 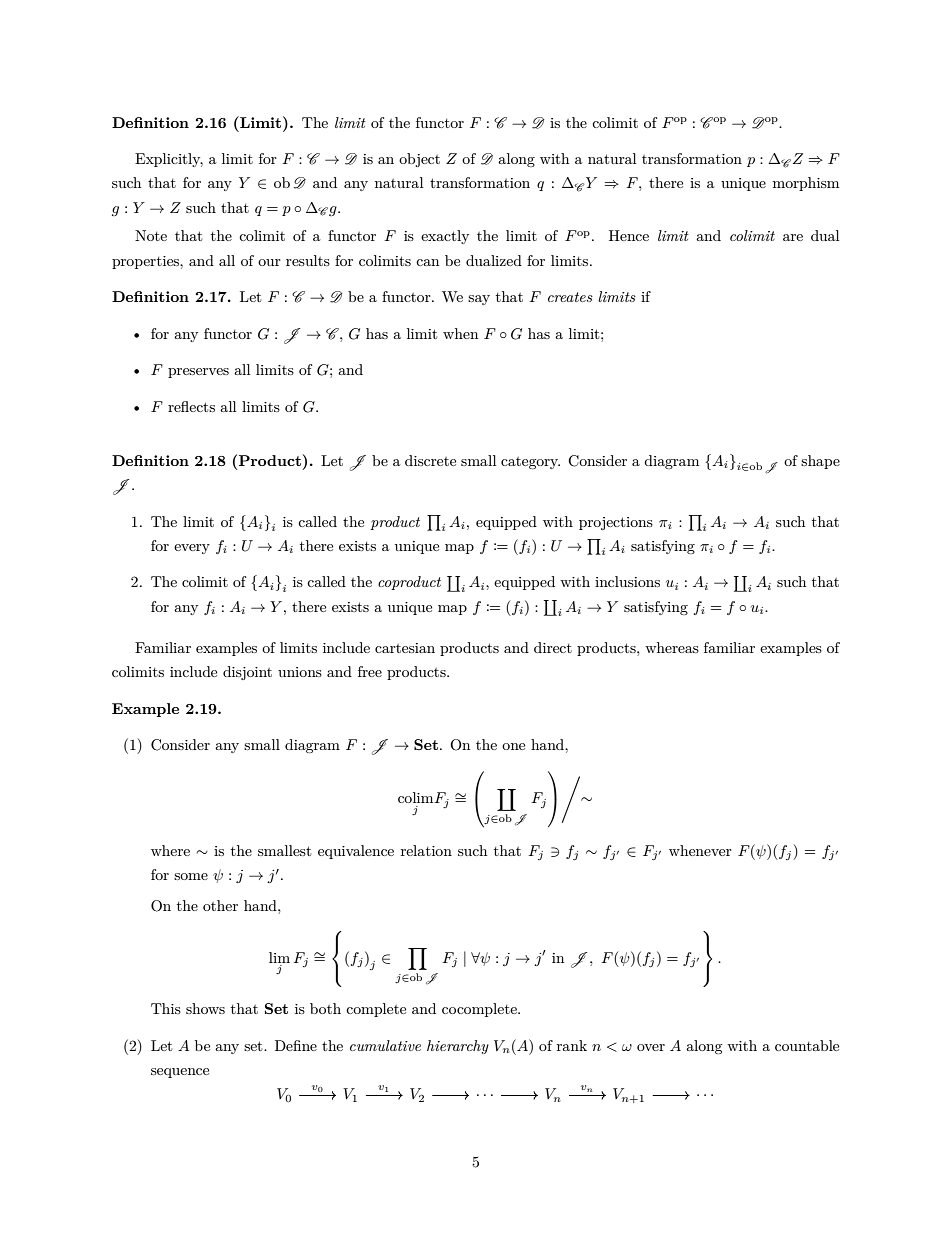 I want to click on Note, so click(x=151, y=235).
